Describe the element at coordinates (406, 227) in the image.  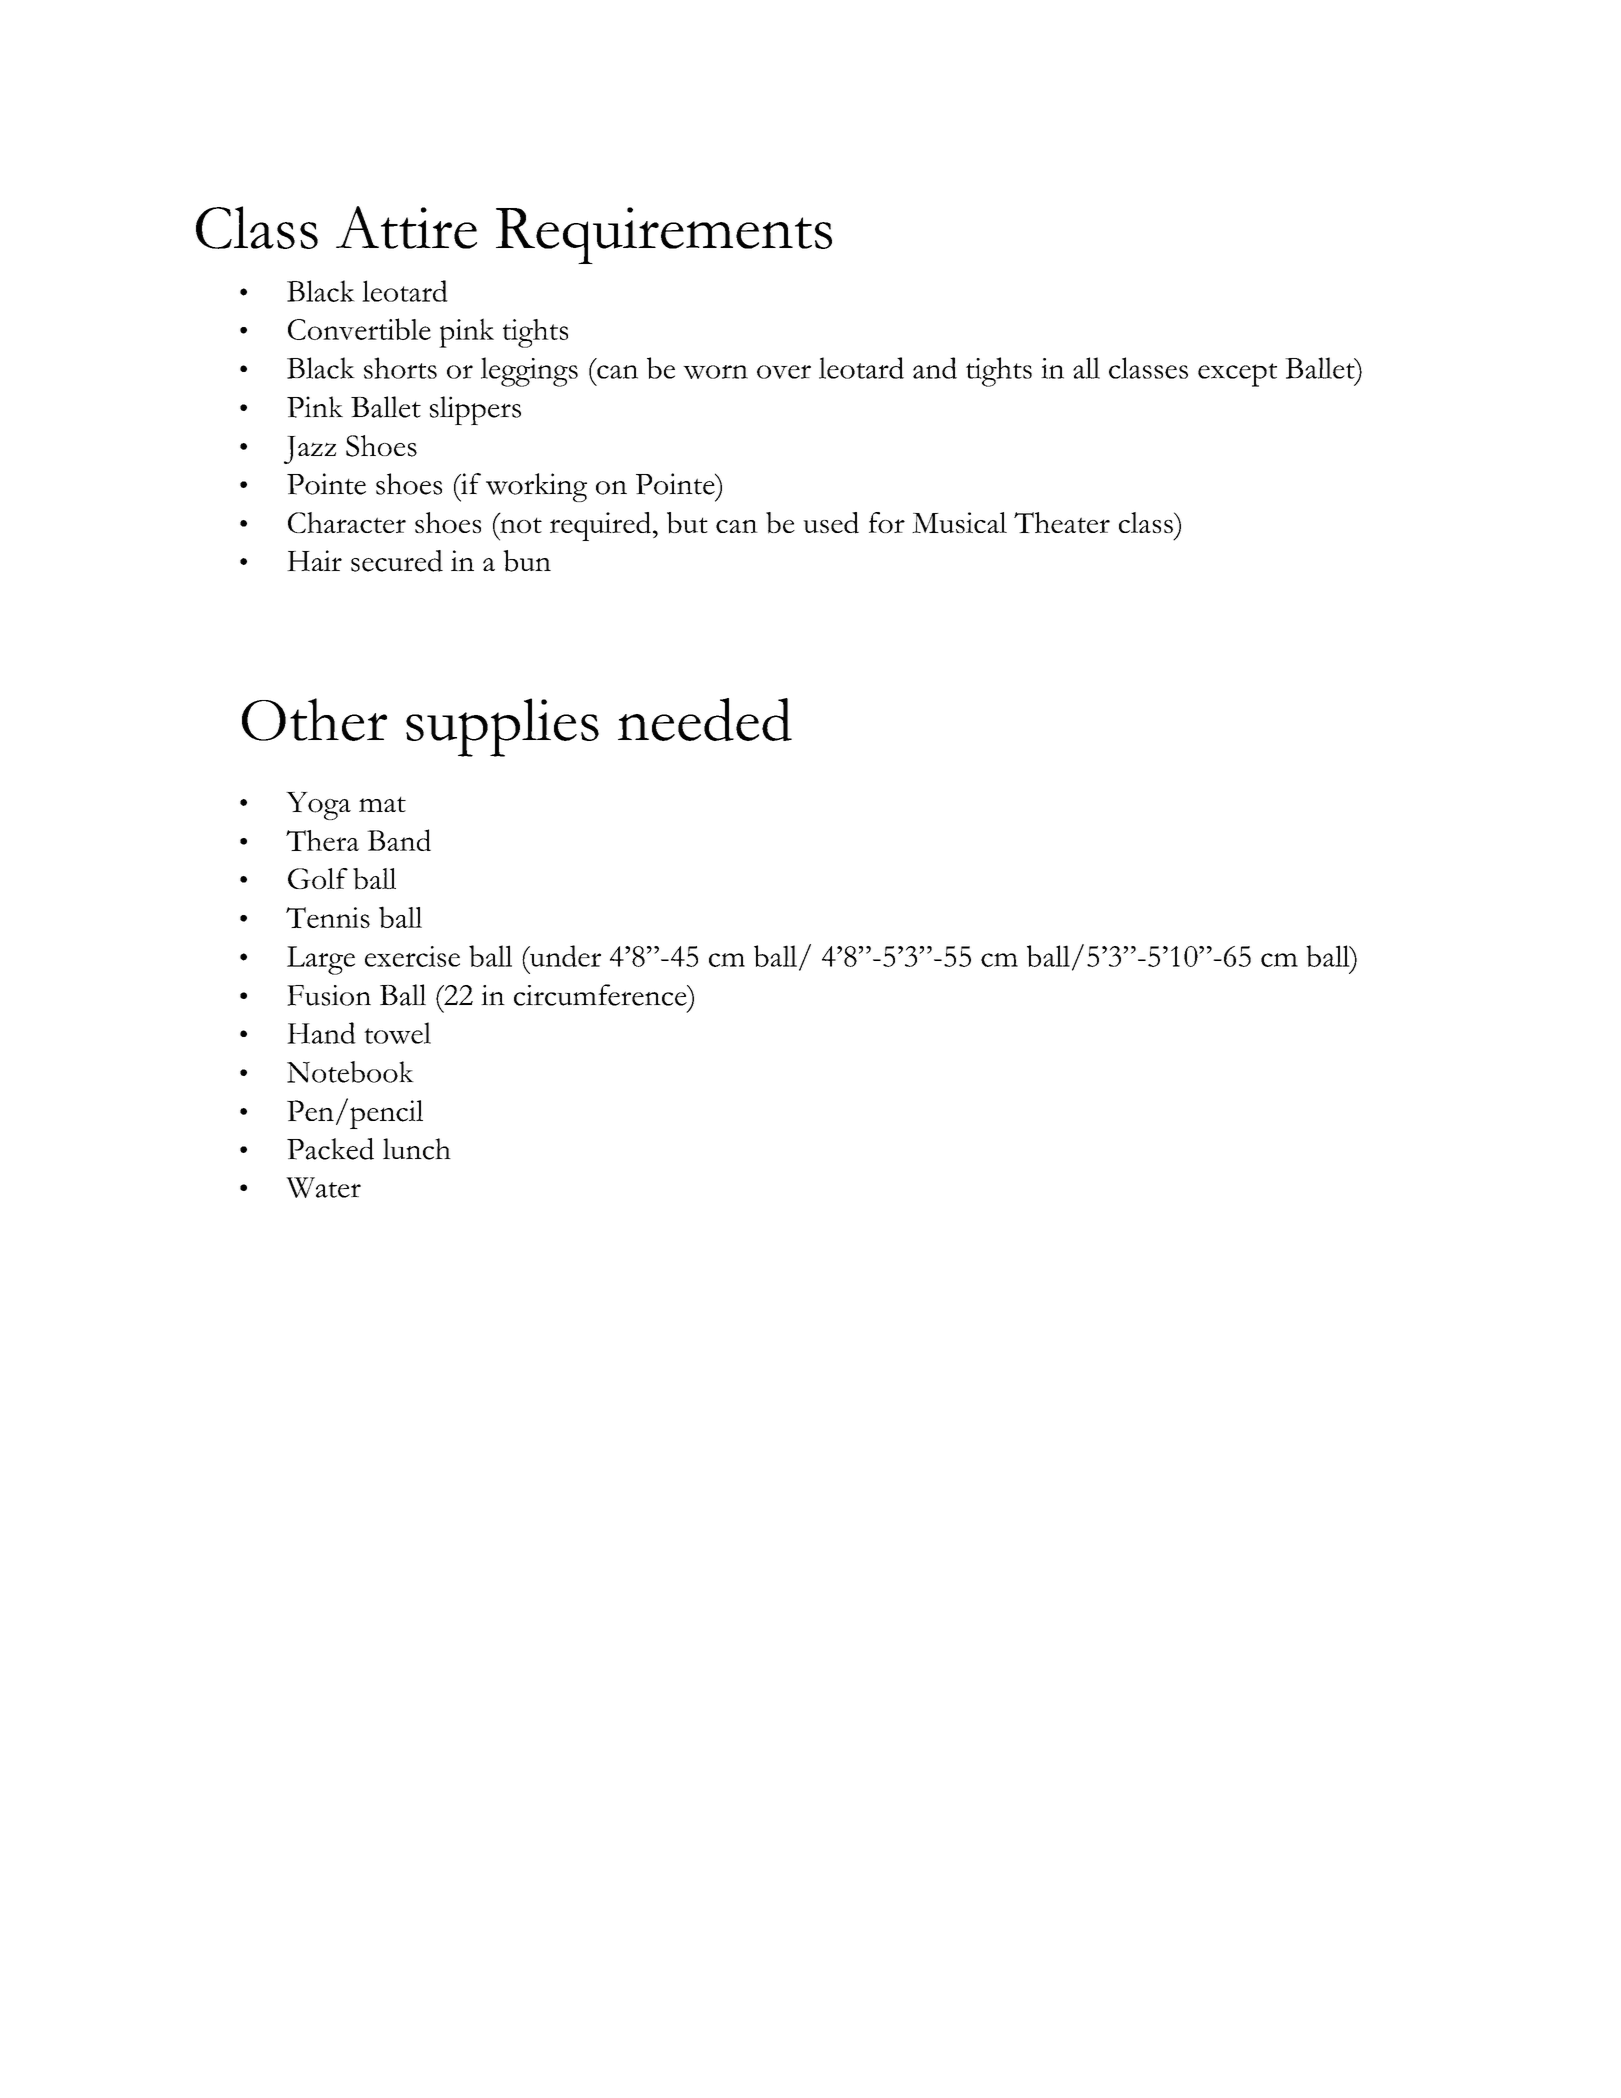
I see `Attire` at that location.
